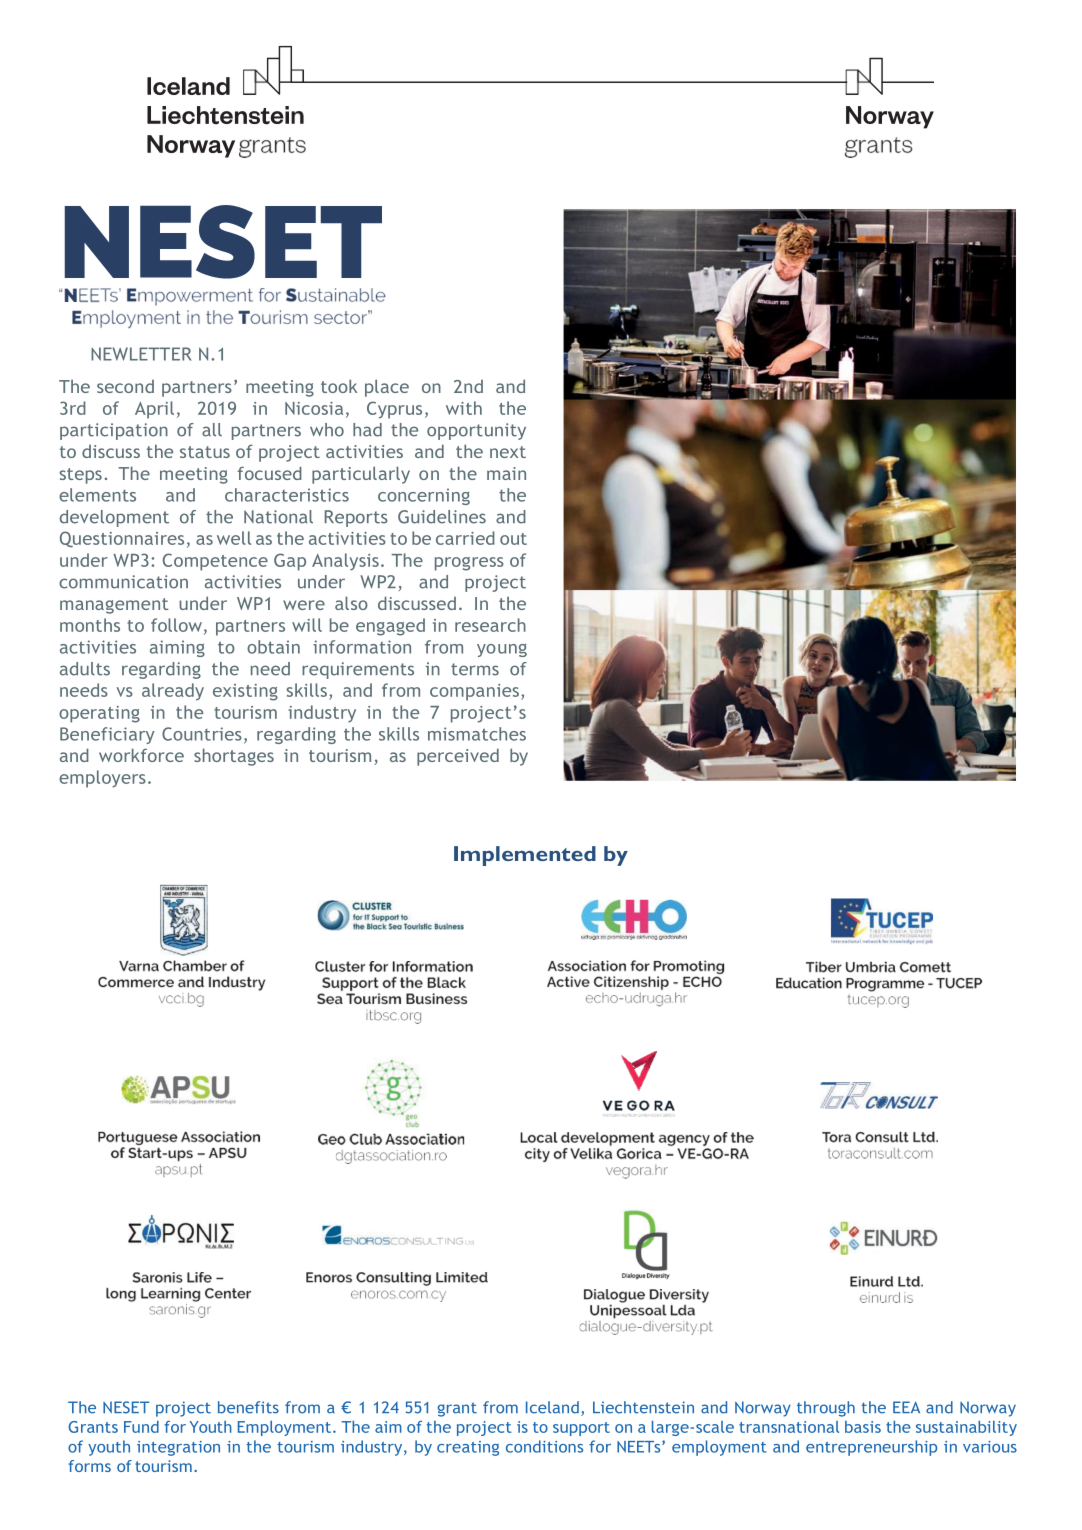 The width and height of the page is (1082, 1530). I want to click on all, so click(212, 430).
